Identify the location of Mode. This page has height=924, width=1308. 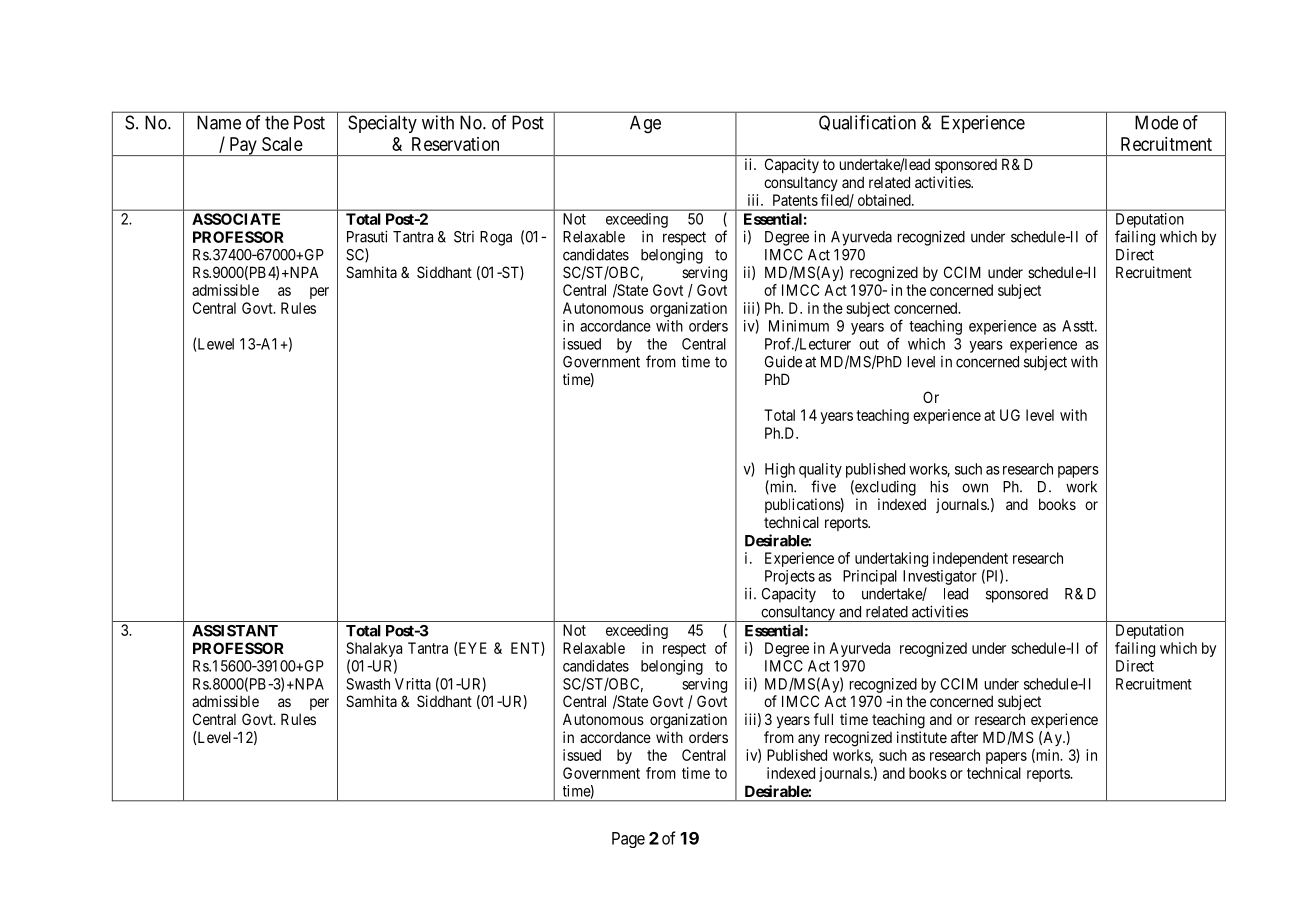
(1156, 122).
